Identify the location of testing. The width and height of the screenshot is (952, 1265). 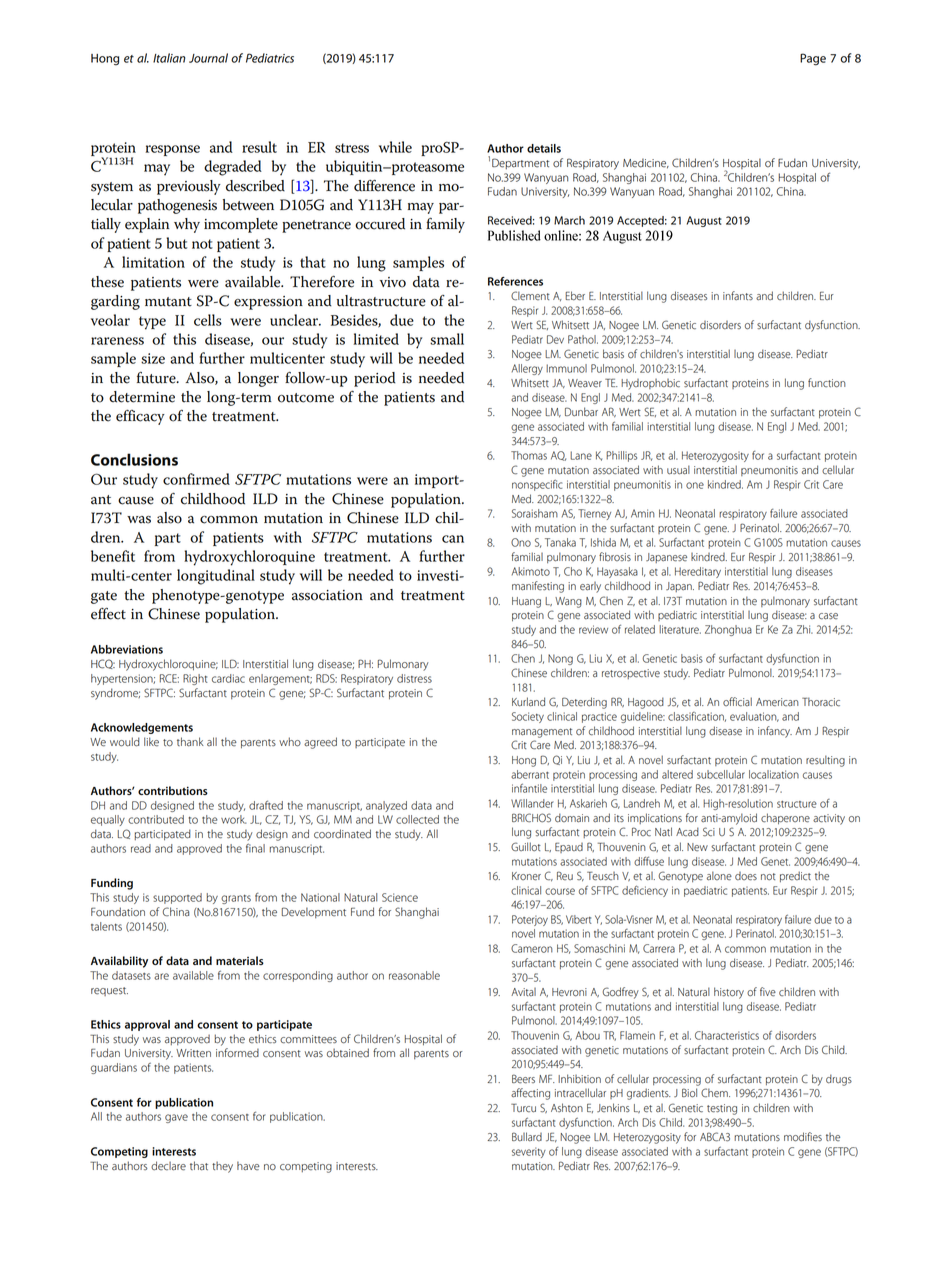
(722, 1109).
